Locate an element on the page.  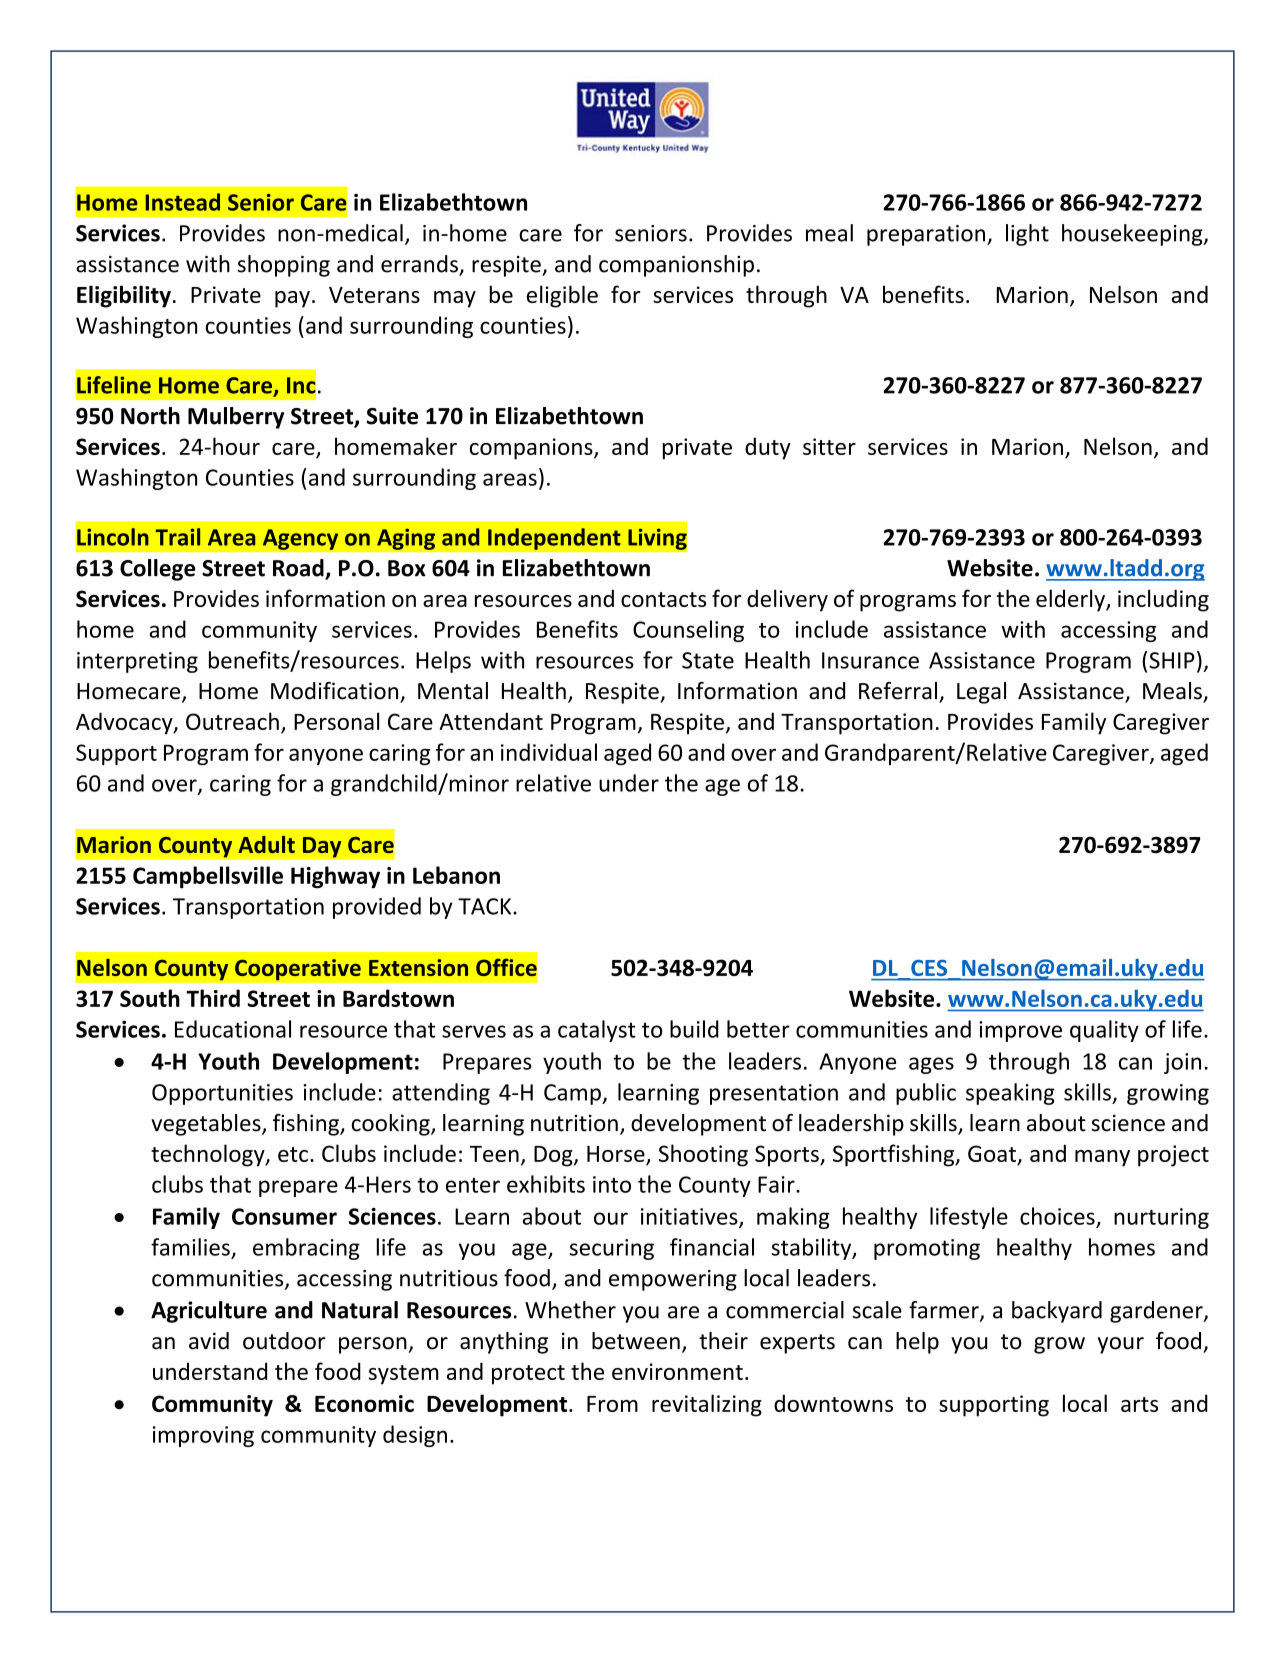
eligible is located at coordinates (562, 296).
